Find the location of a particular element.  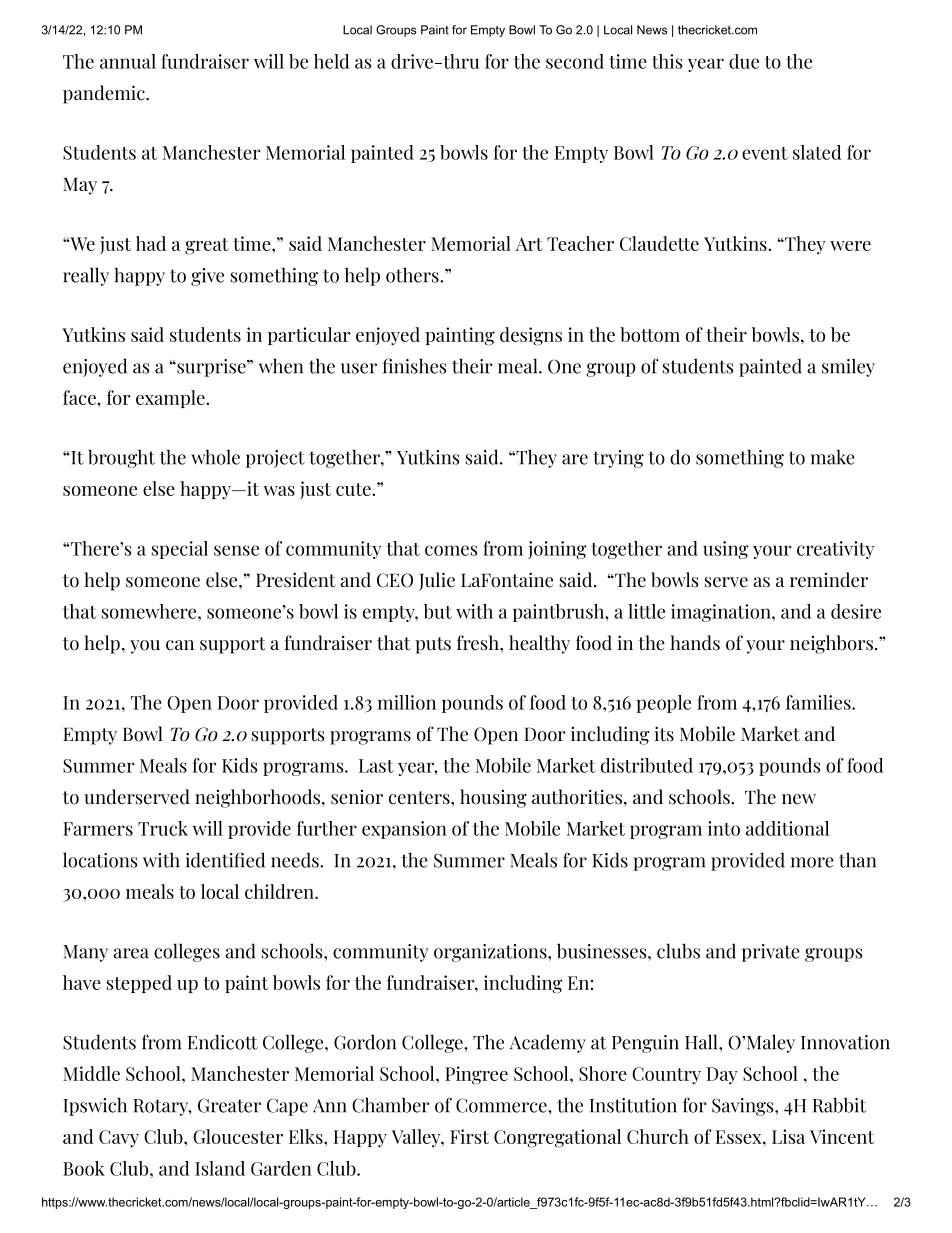

imagination is located at coordinates (722, 613).
